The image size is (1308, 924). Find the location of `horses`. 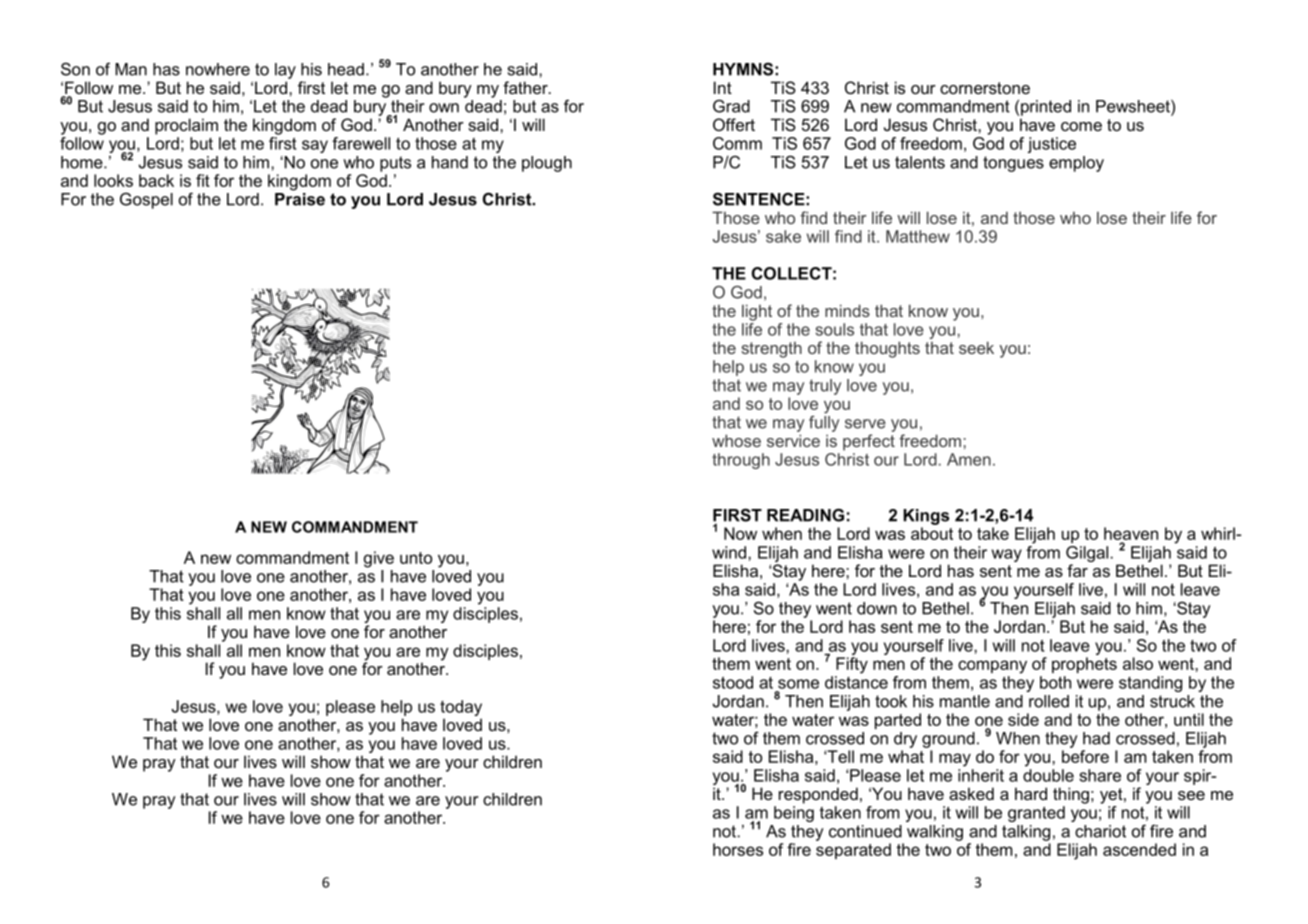

horses is located at coordinates (738, 849).
